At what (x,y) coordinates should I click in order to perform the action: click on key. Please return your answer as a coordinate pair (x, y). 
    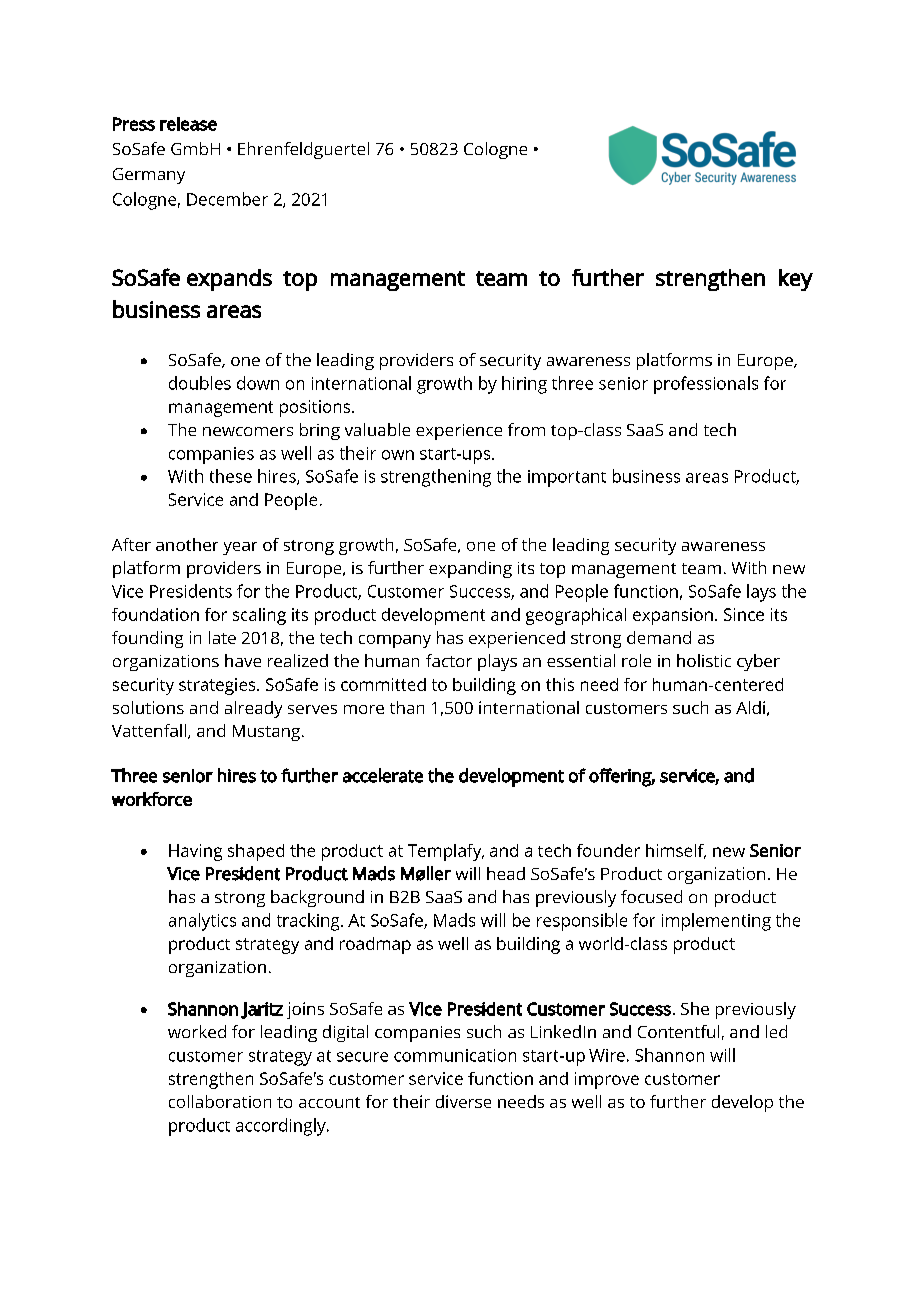
    Looking at the image, I should click on (796, 280).
